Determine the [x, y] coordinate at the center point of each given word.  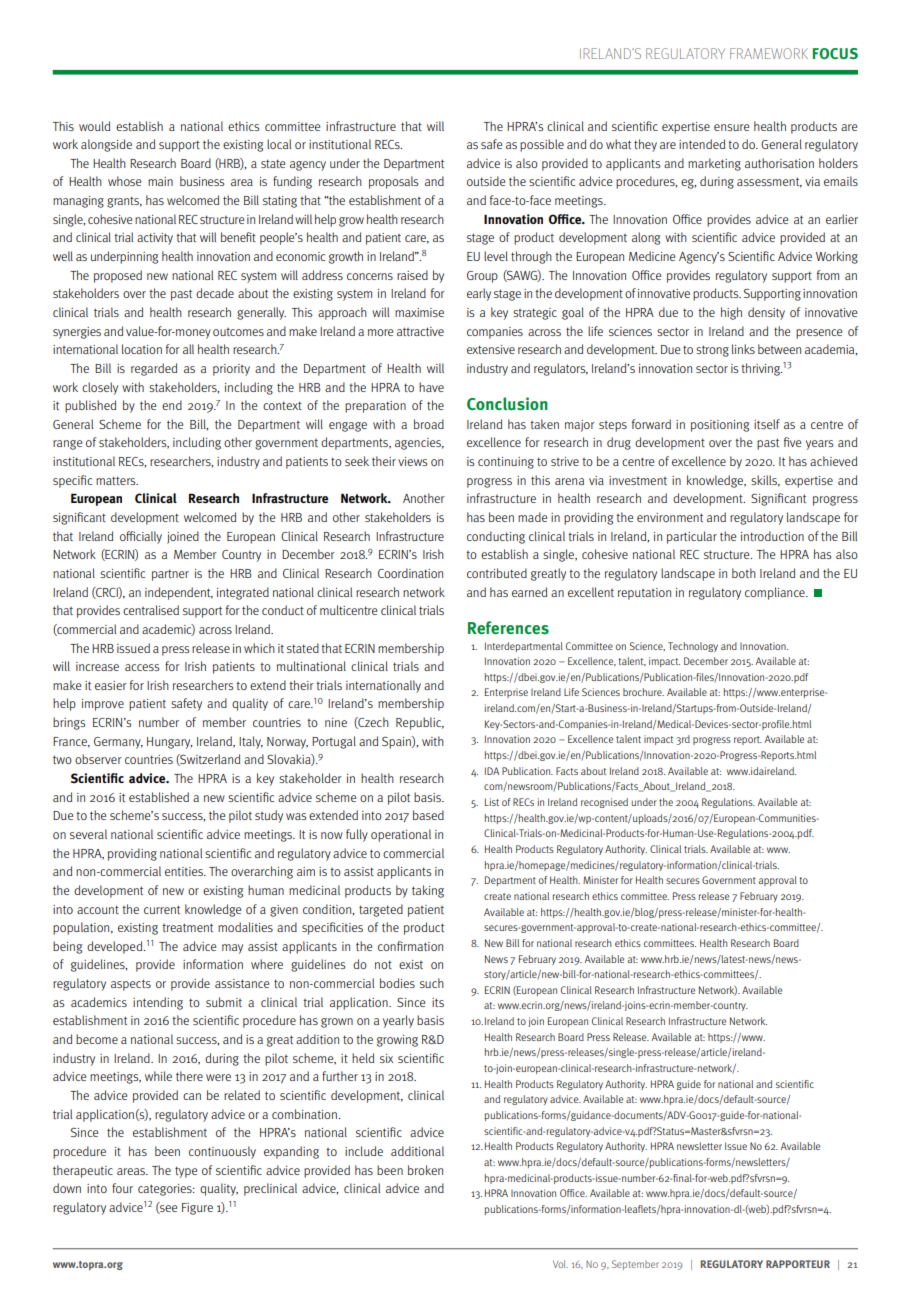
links [743, 349]
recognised [604, 803]
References [508, 627]
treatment [187, 927]
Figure [197, 1209]
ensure [731, 127]
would [94, 126]
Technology [693, 647]
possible [542, 145]
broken [425, 1170]
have [431, 387]
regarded [154, 369]
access [142, 667]
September [635, 1265]
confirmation [410, 946]
